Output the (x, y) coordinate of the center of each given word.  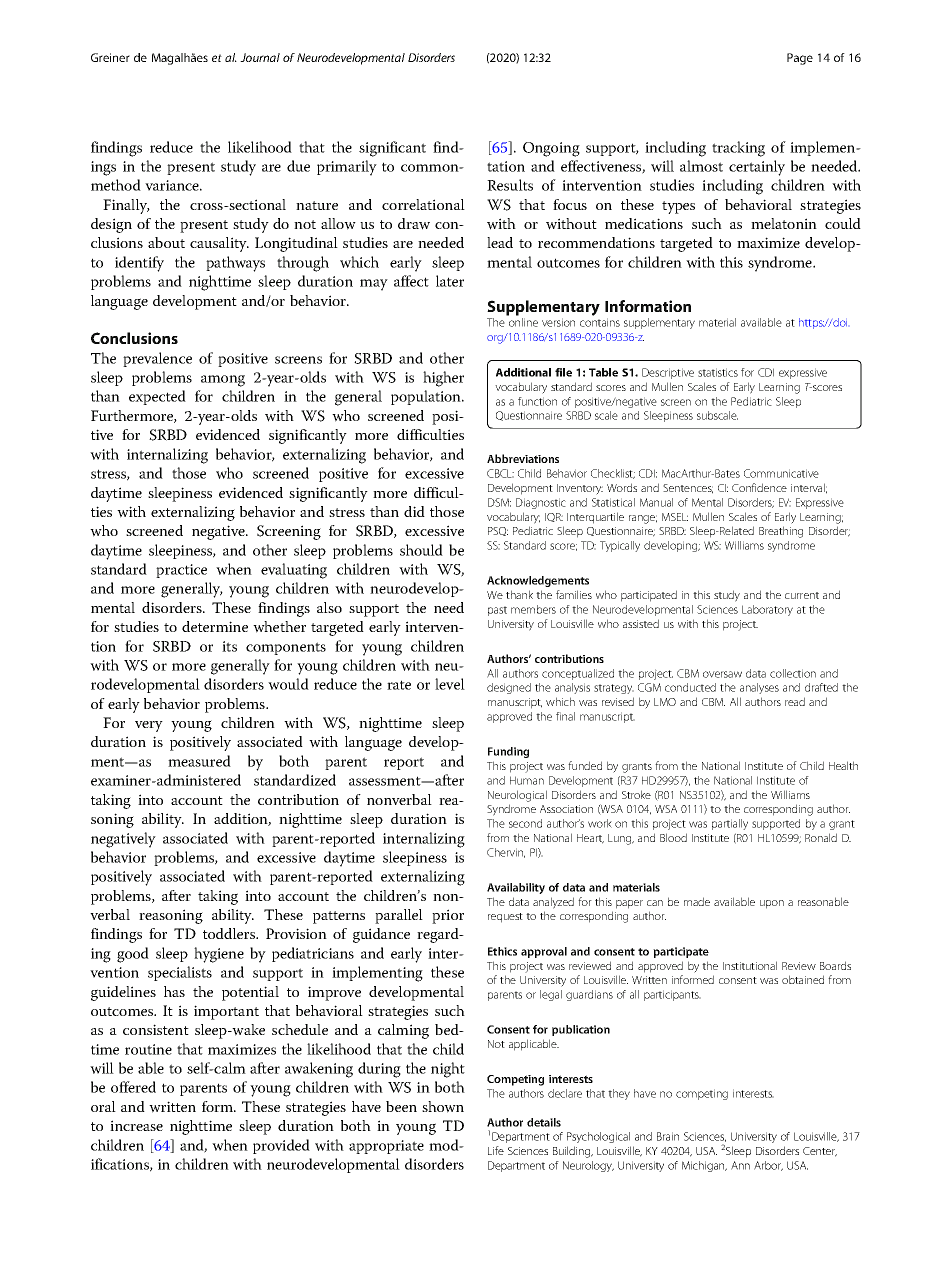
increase (136, 1125)
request (505, 918)
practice (181, 571)
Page (800, 59)
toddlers (230, 933)
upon (772, 904)
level (450, 684)
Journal (260, 57)
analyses (759, 688)
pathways (235, 264)
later (450, 281)
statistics (718, 372)
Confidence (759, 487)
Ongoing (551, 149)
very (149, 726)
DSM (499, 502)
